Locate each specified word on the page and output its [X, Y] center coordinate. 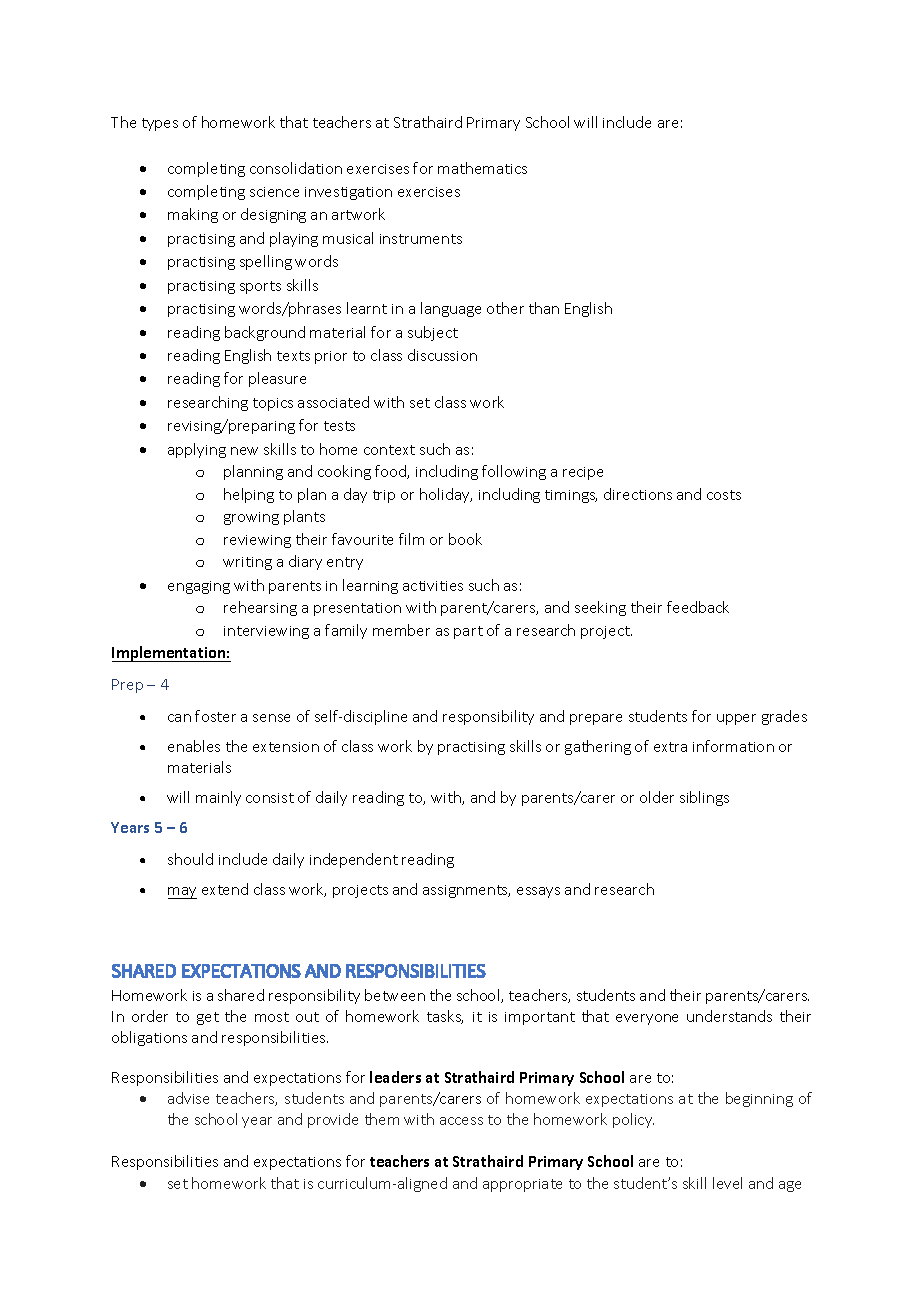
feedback [698, 607]
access [461, 1121]
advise [188, 1098]
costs [724, 495]
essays [538, 892]
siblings [704, 798]
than [544, 308]
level [727, 1183]
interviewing [266, 632]
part [468, 632]
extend [225, 889]
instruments [421, 239]
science [274, 192]
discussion [442, 355]
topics [273, 404]
